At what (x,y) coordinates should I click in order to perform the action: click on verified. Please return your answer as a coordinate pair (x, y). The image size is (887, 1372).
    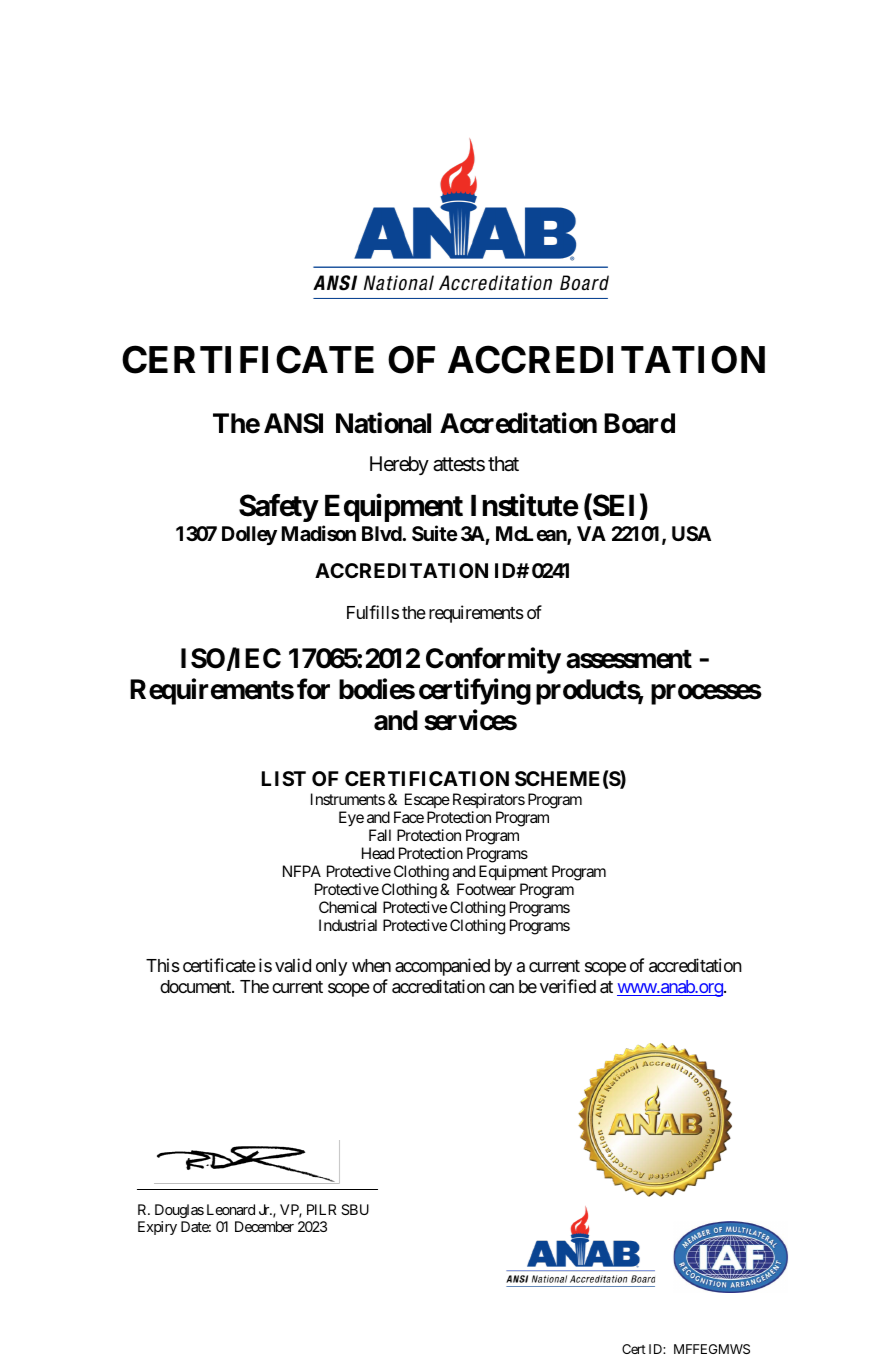
    Looking at the image, I should click on (568, 986).
